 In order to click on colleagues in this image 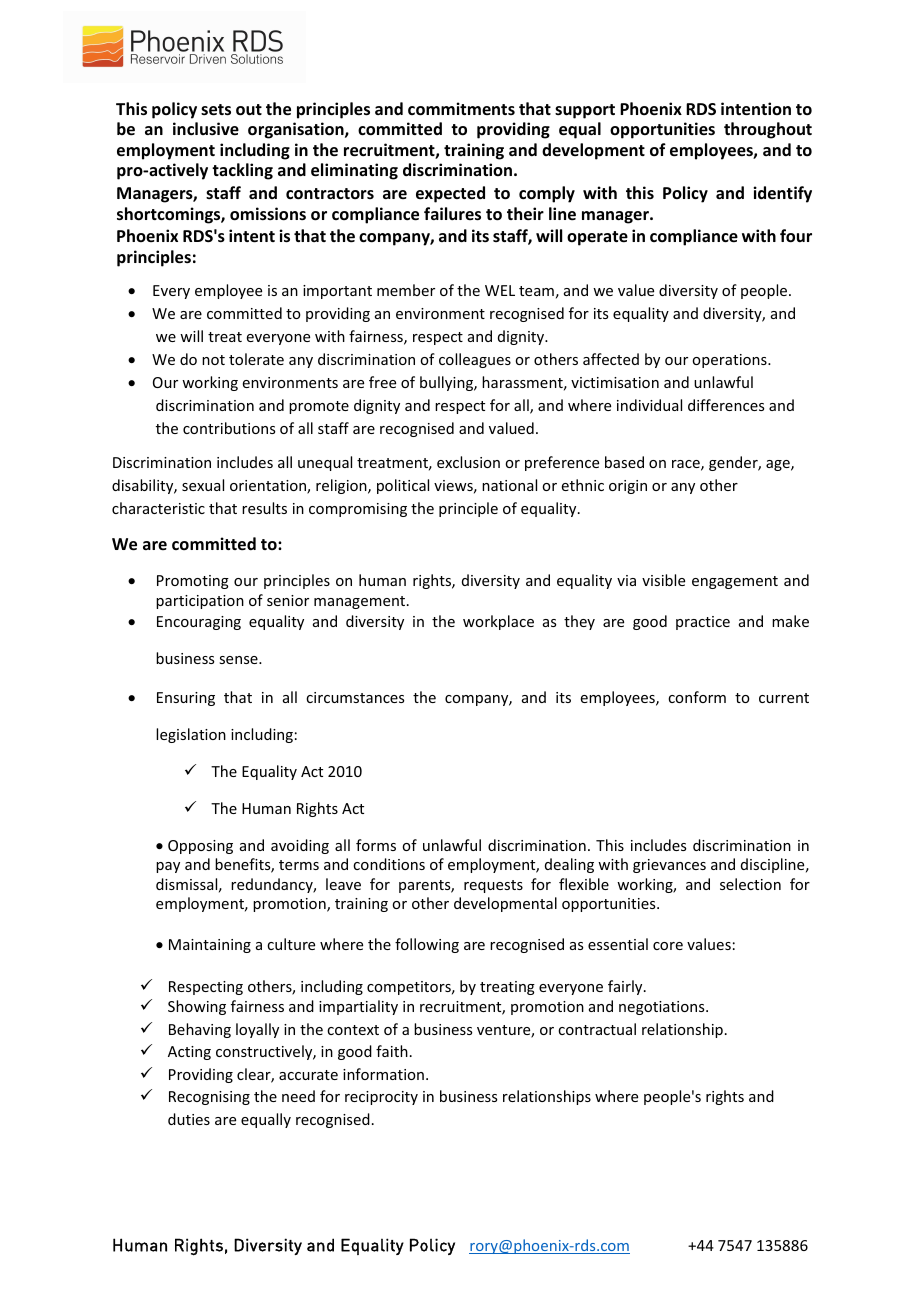, I will do `click(475, 360)`.
